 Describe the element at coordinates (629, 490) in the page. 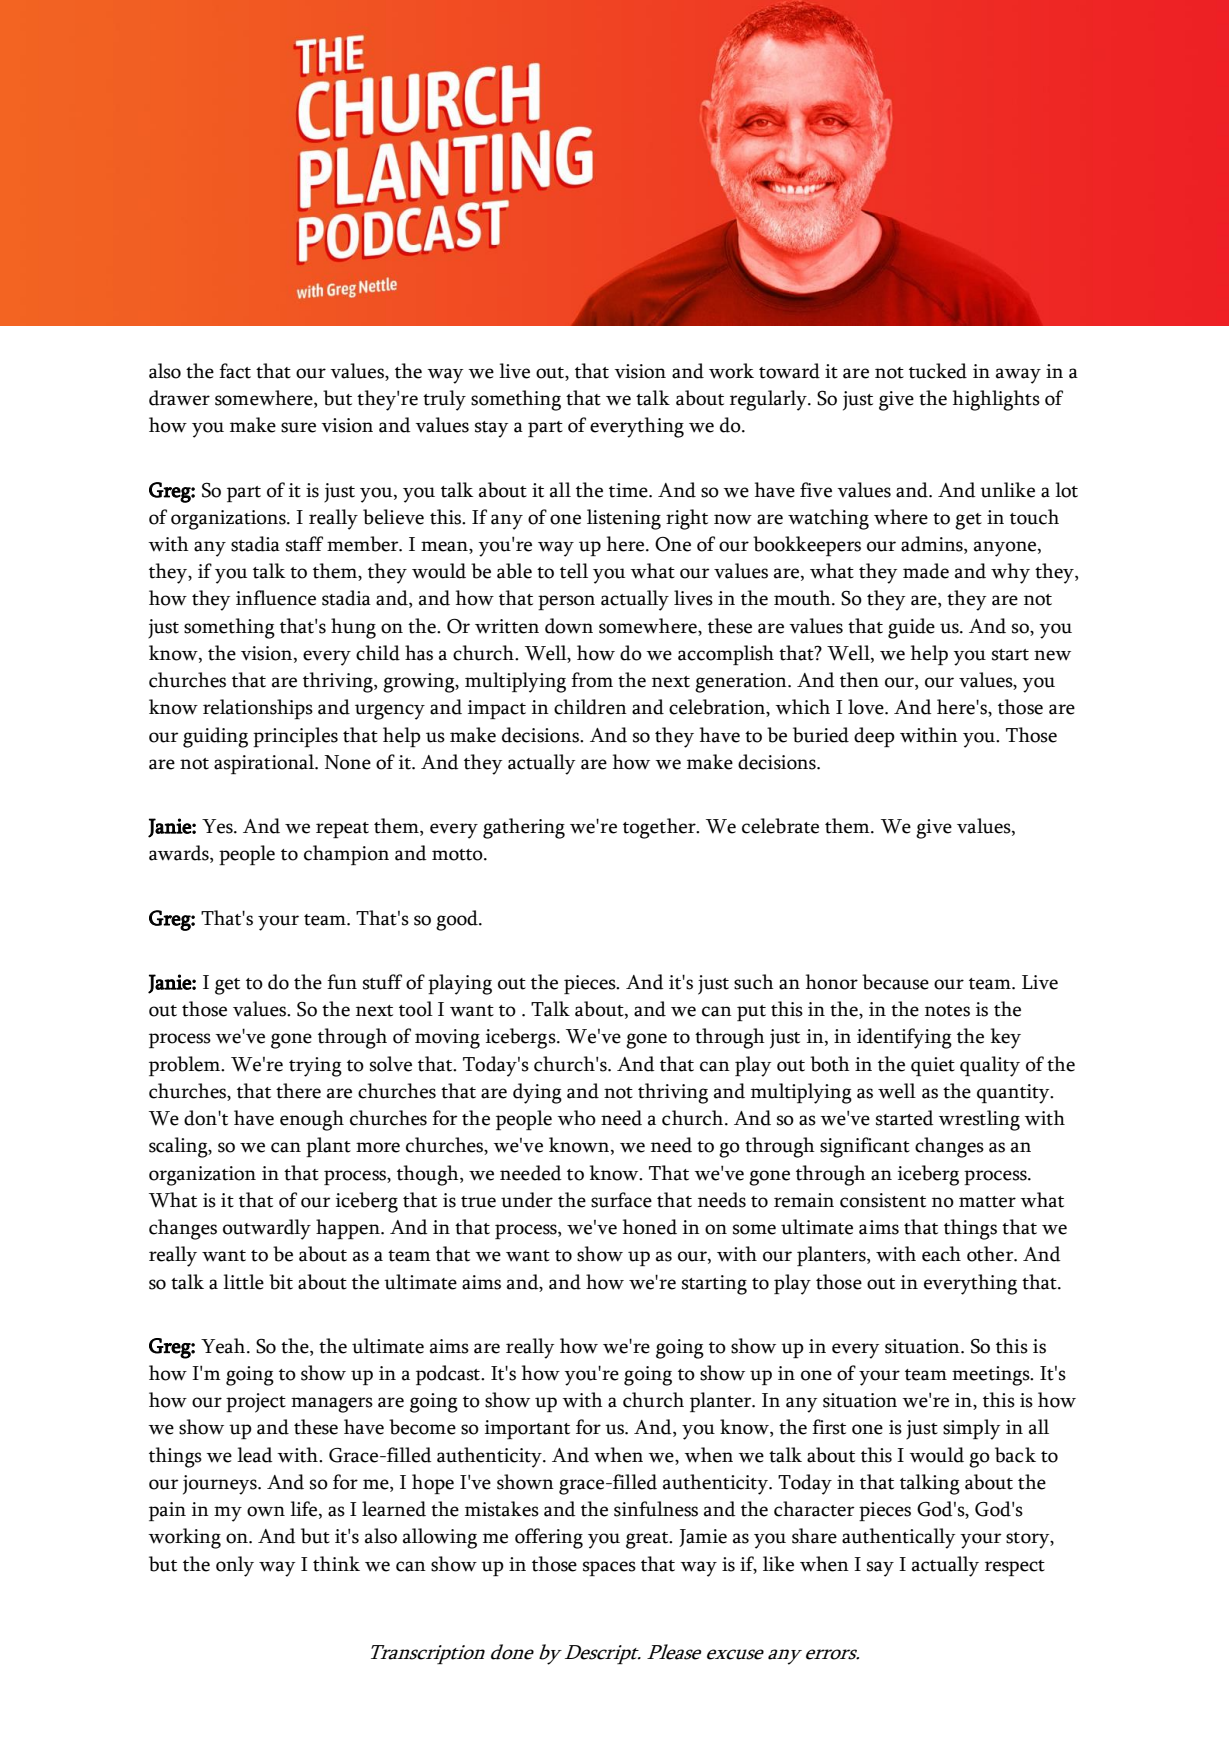

I see `time` at that location.
